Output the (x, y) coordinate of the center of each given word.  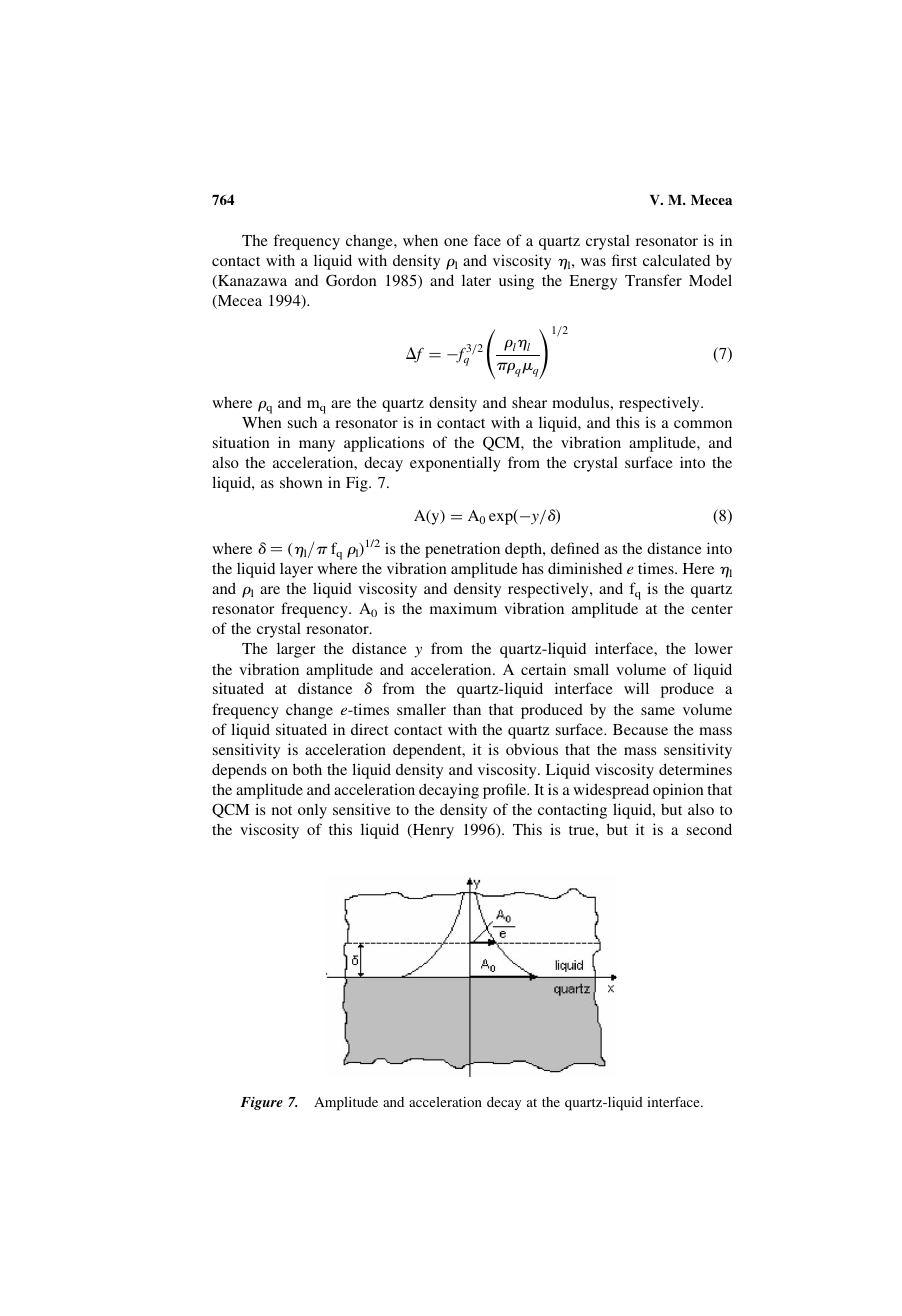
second (709, 829)
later (476, 280)
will (636, 688)
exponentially (455, 464)
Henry (432, 831)
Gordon (351, 280)
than (467, 709)
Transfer (653, 280)
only (312, 811)
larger (296, 650)
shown (301, 482)
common (703, 424)
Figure (261, 1103)
